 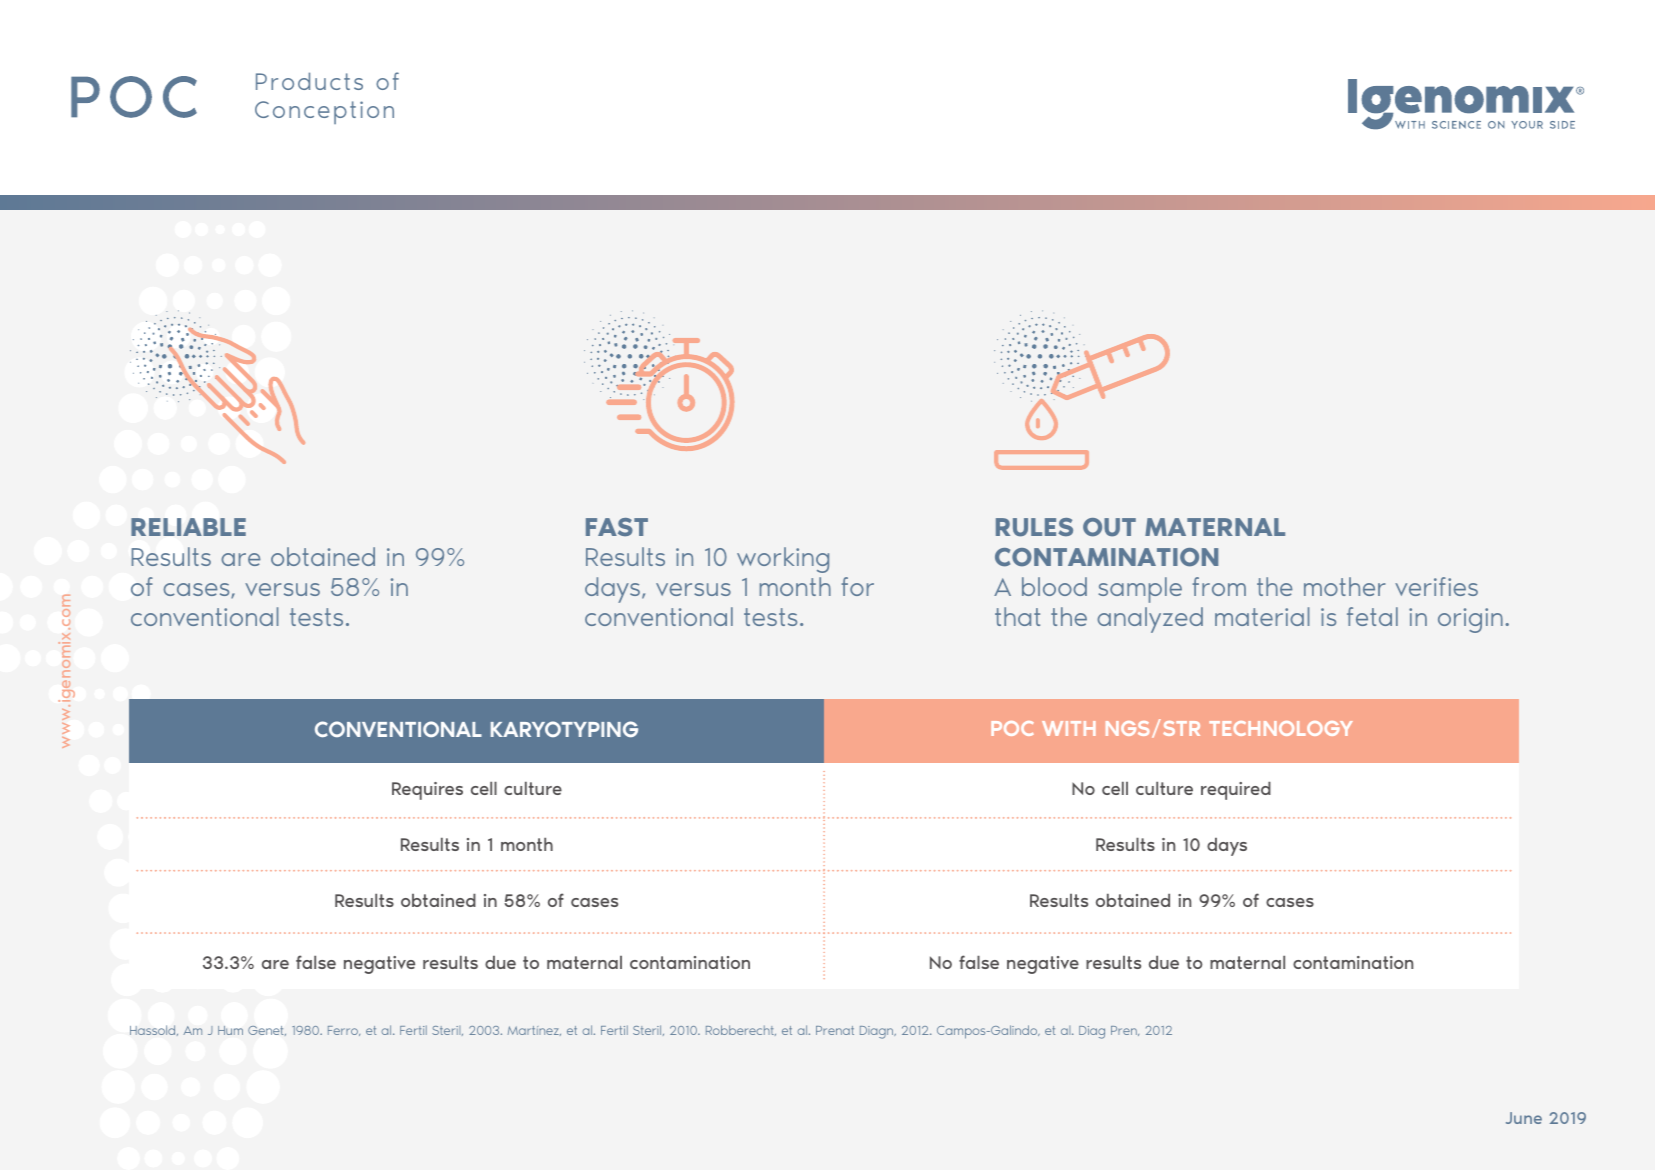 I want to click on OUT, so click(x=1109, y=527).
